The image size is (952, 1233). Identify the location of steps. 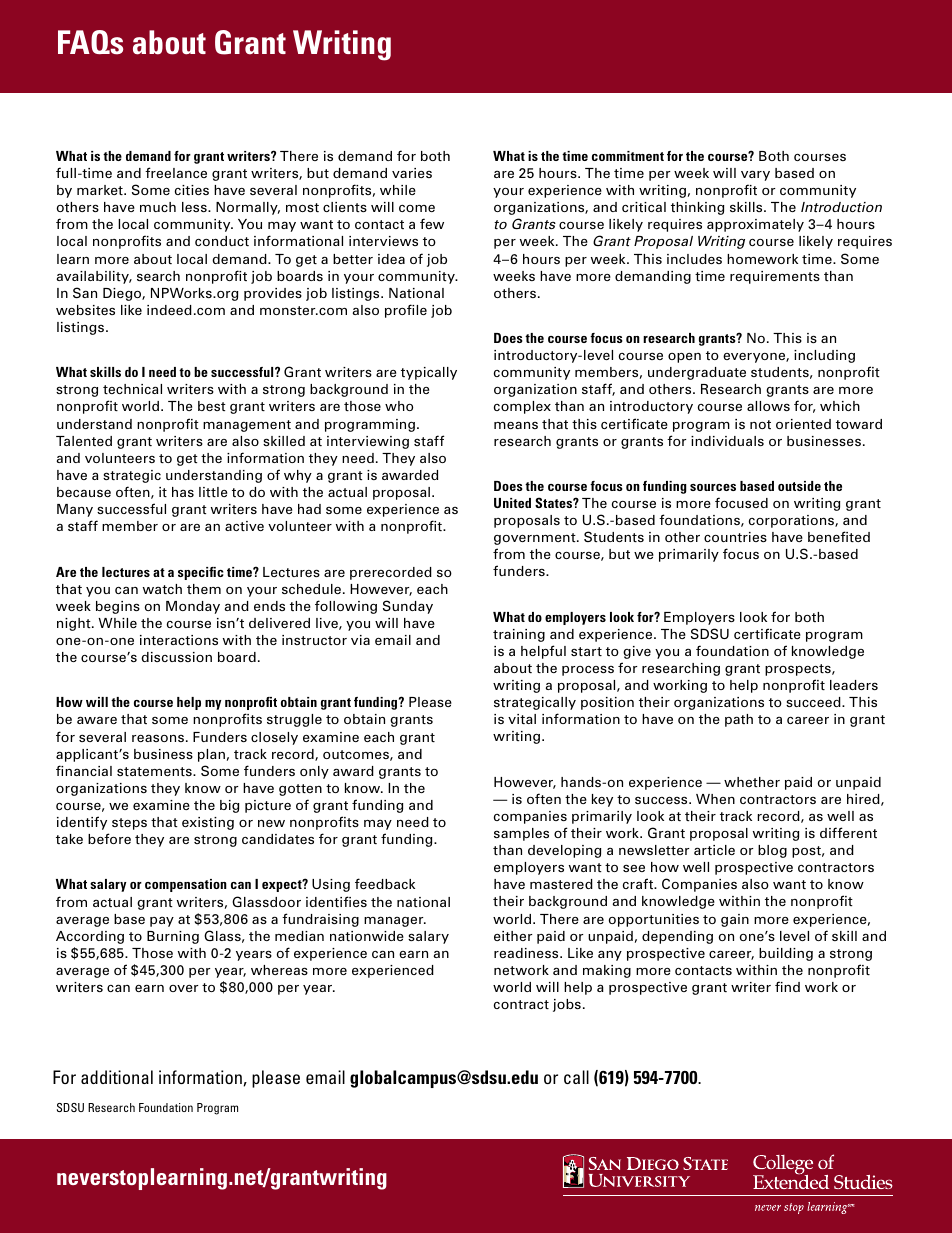
(129, 824).
